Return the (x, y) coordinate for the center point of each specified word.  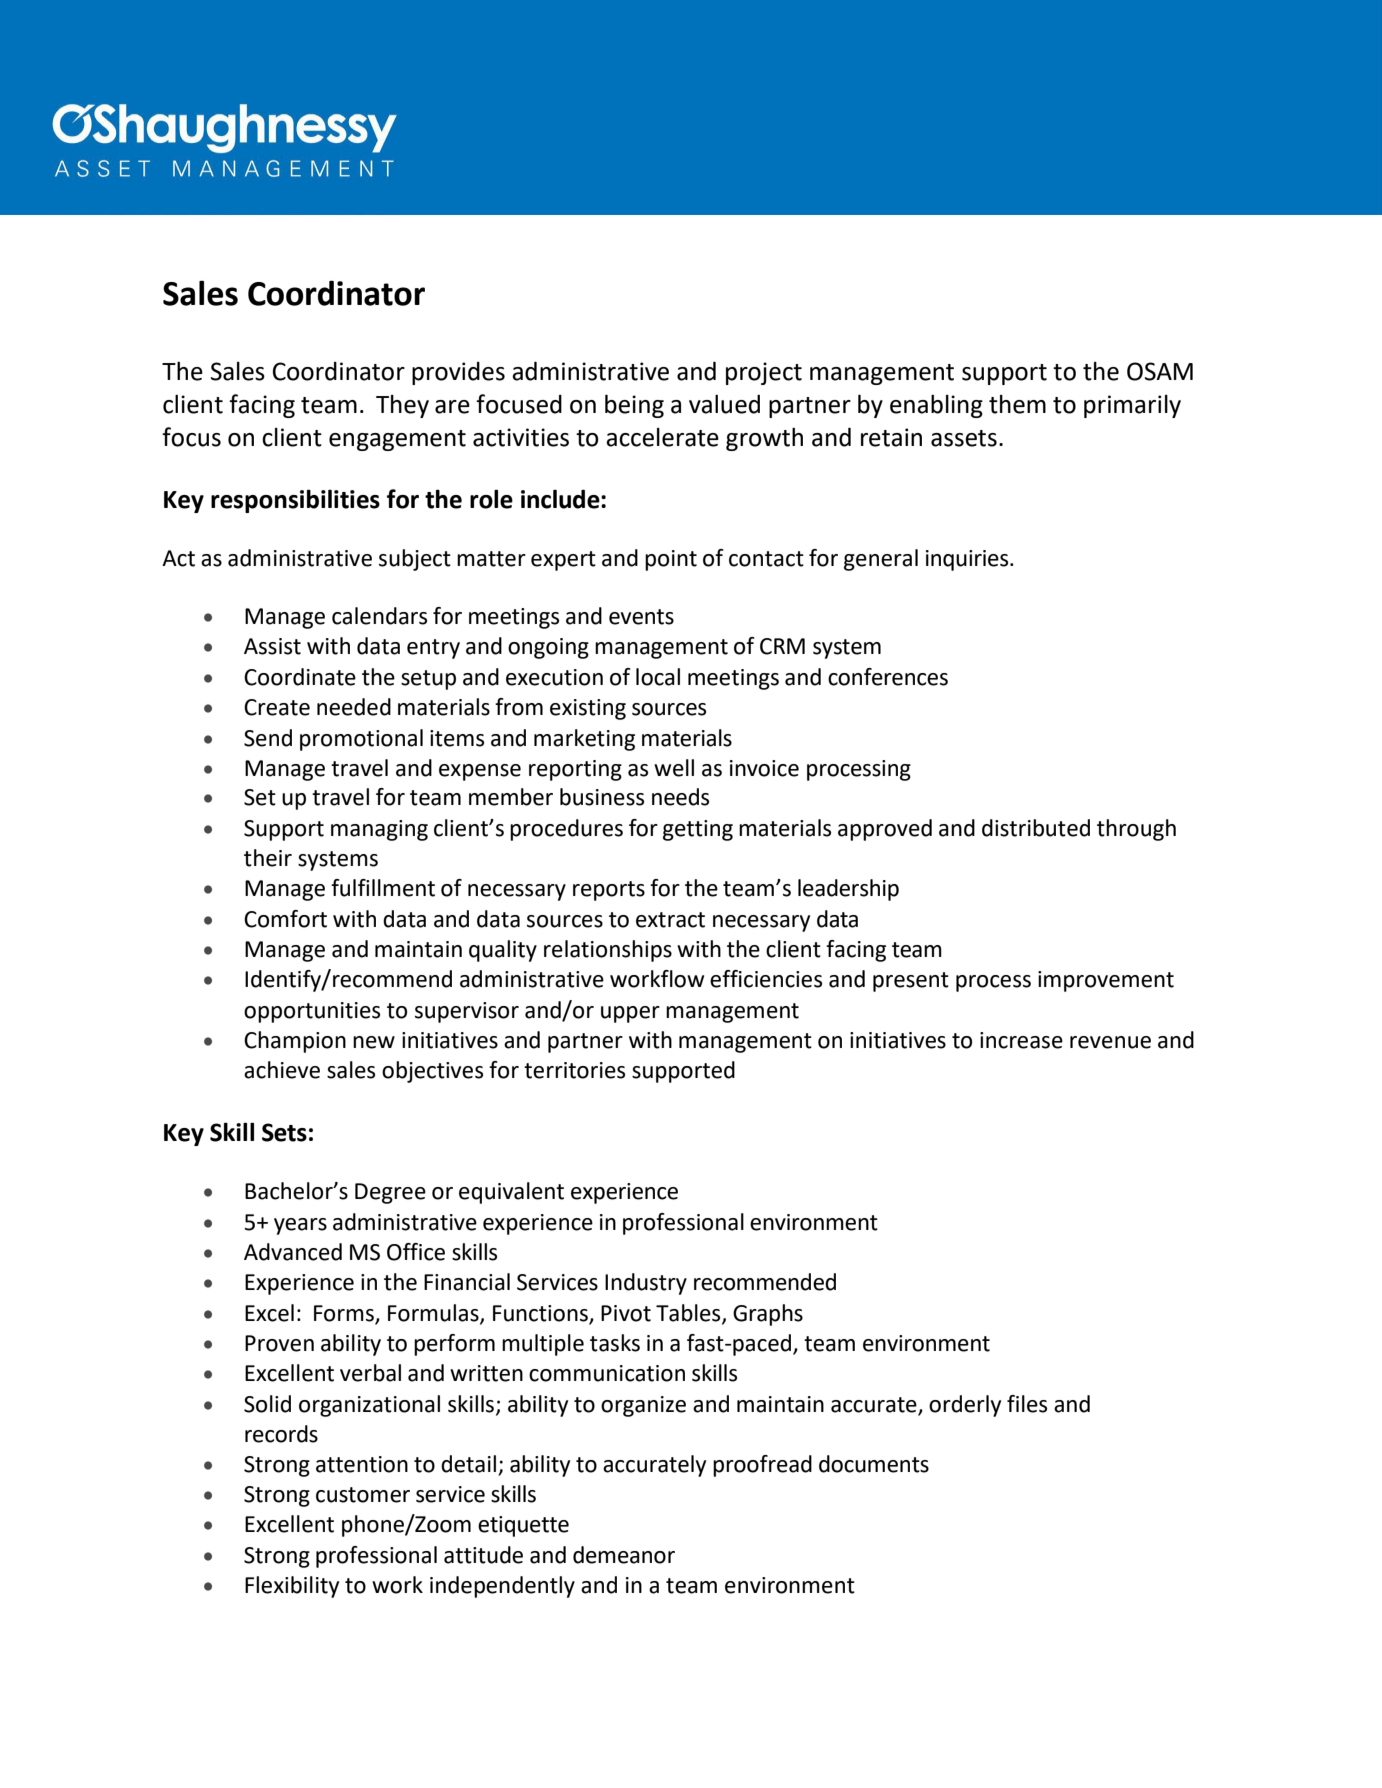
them (1017, 404)
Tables (689, 1313)
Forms (344, 1313)
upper (630, 1014)
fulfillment (383, 888)
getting (698, 830)
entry (433, 649)
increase (1021, 1040)
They (402, 406)
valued (724, 404)
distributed (1036, 828)
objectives (432, 1072)
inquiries (968, 560)
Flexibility (292, 1587)
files (1027, 1404)
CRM (782, 646)
